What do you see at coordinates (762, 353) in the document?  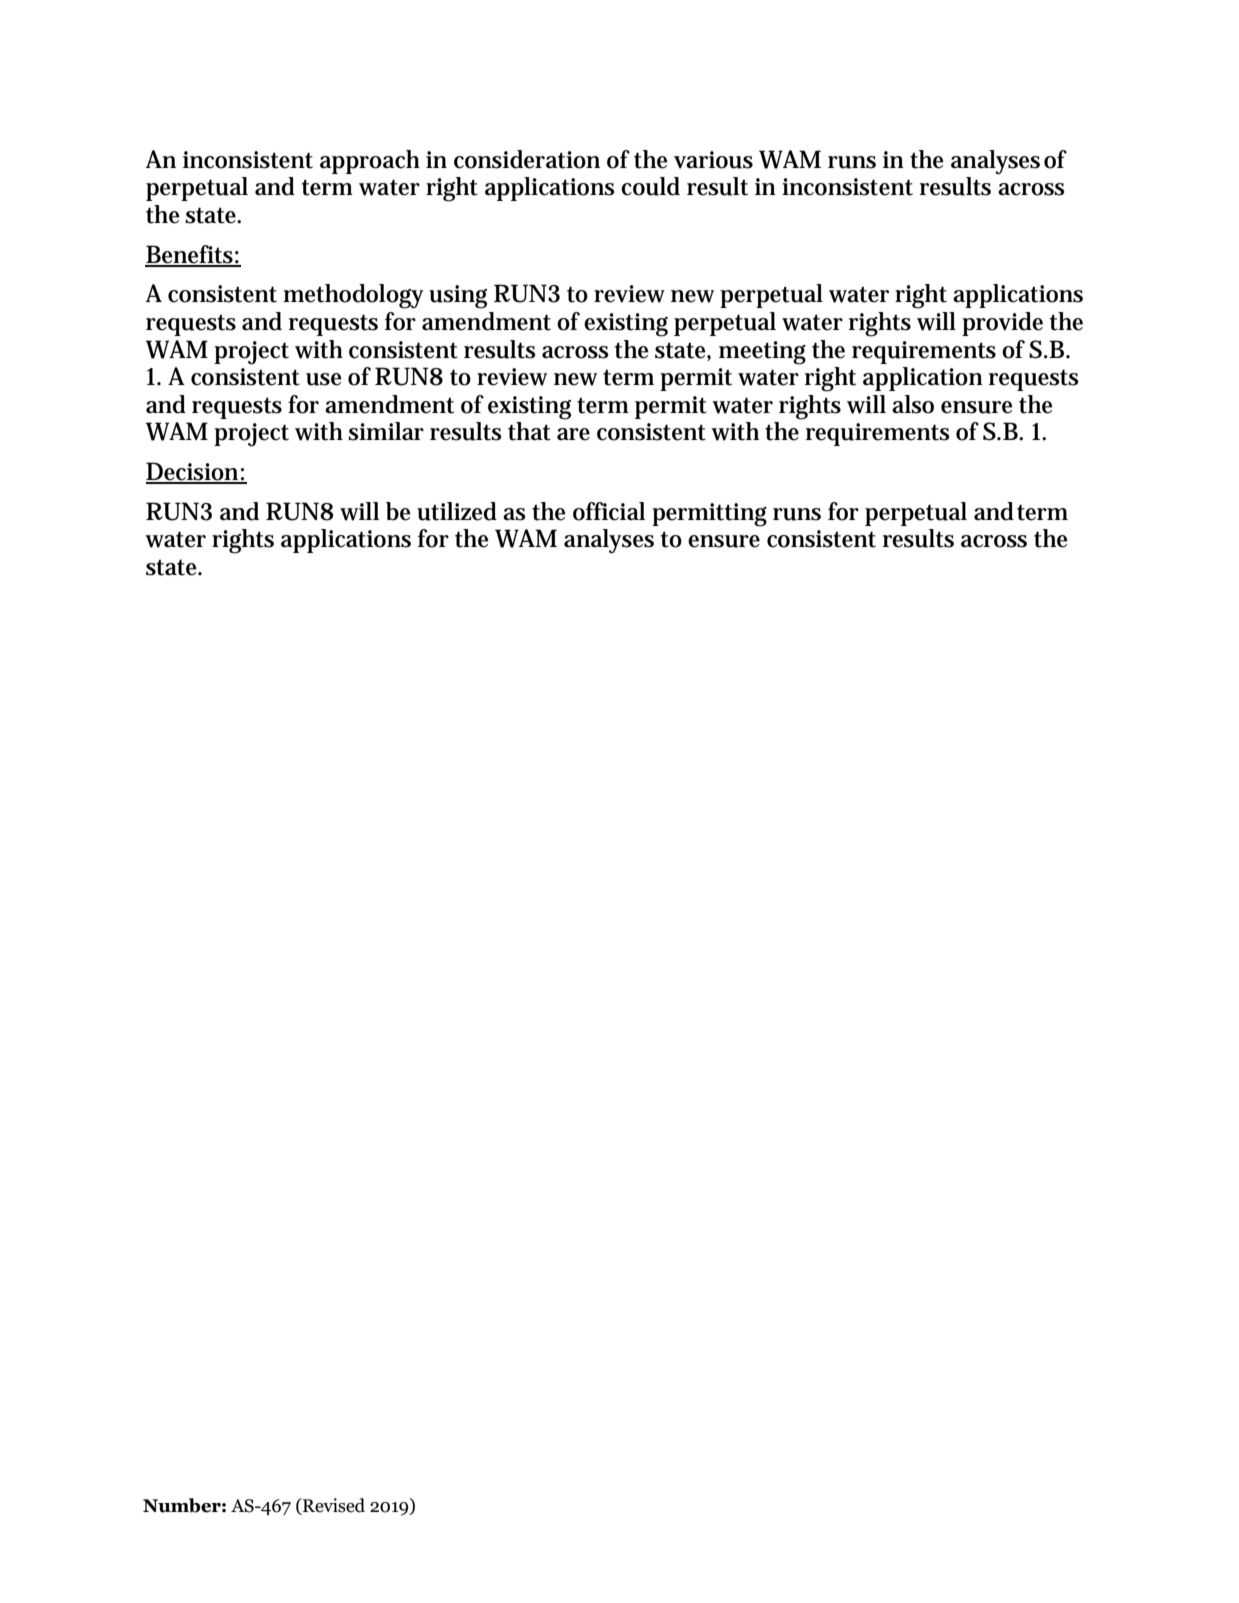 I see `meeting` at bounding box center [762, 353].
